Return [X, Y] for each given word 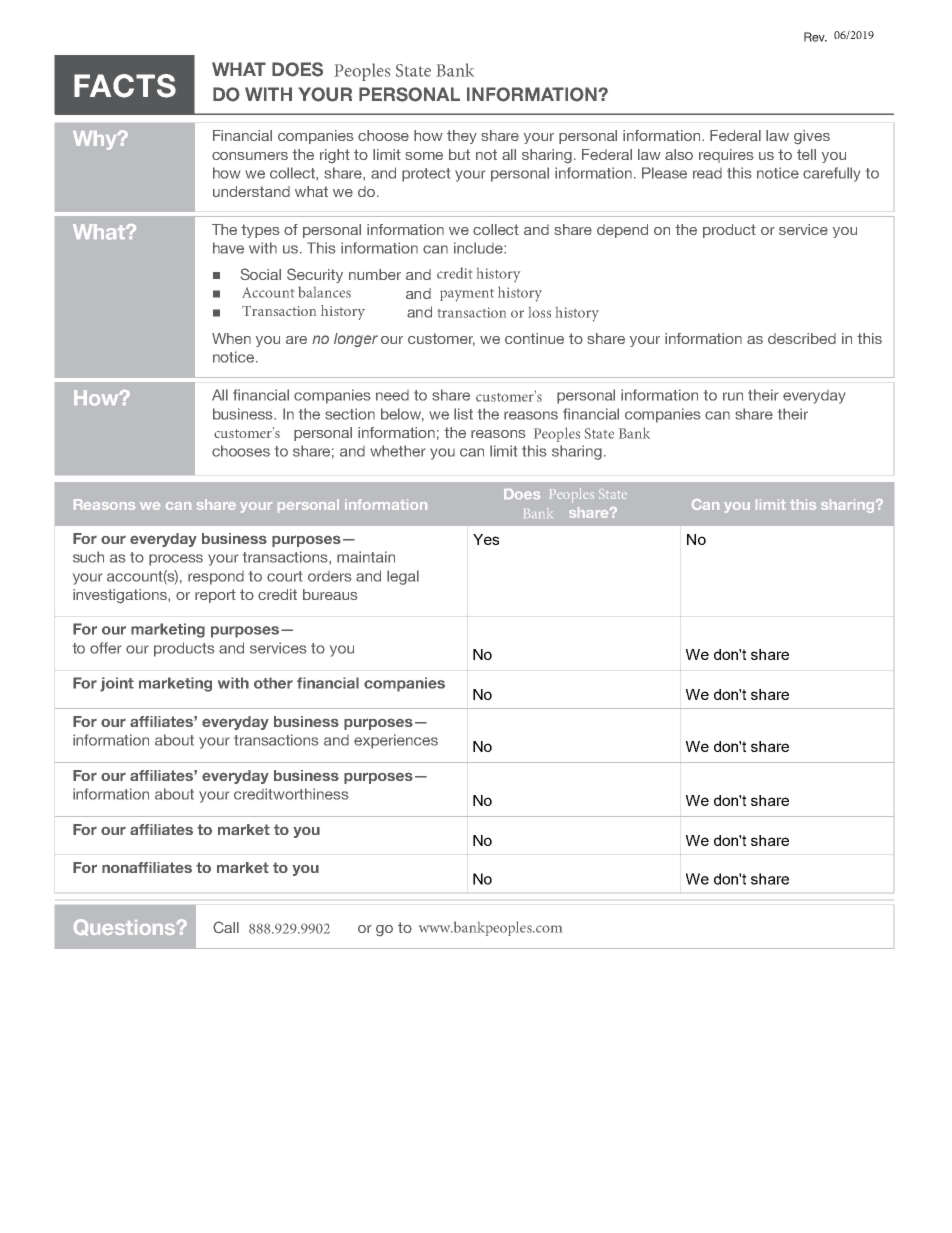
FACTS [125, 86]
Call [226, 927]
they [462, 137]
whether [397, 451]
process [176, 560]
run [733, 396]
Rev [815, 37]
